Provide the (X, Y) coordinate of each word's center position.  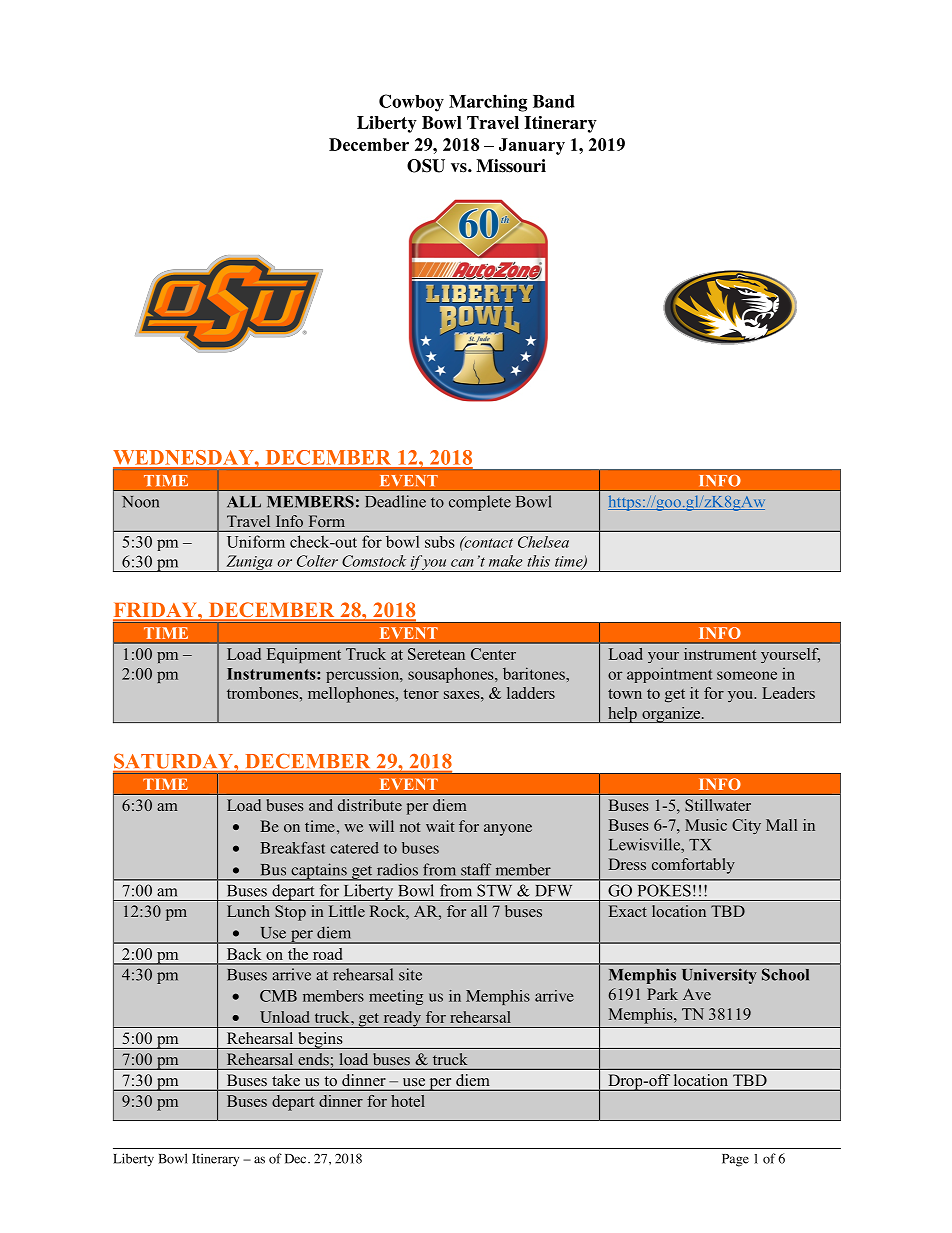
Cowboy (411, 103)
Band (554, 101)
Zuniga (249, 563)
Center (493, 654)
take (286, 1080)
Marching (488, 103)
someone (747, 675)
